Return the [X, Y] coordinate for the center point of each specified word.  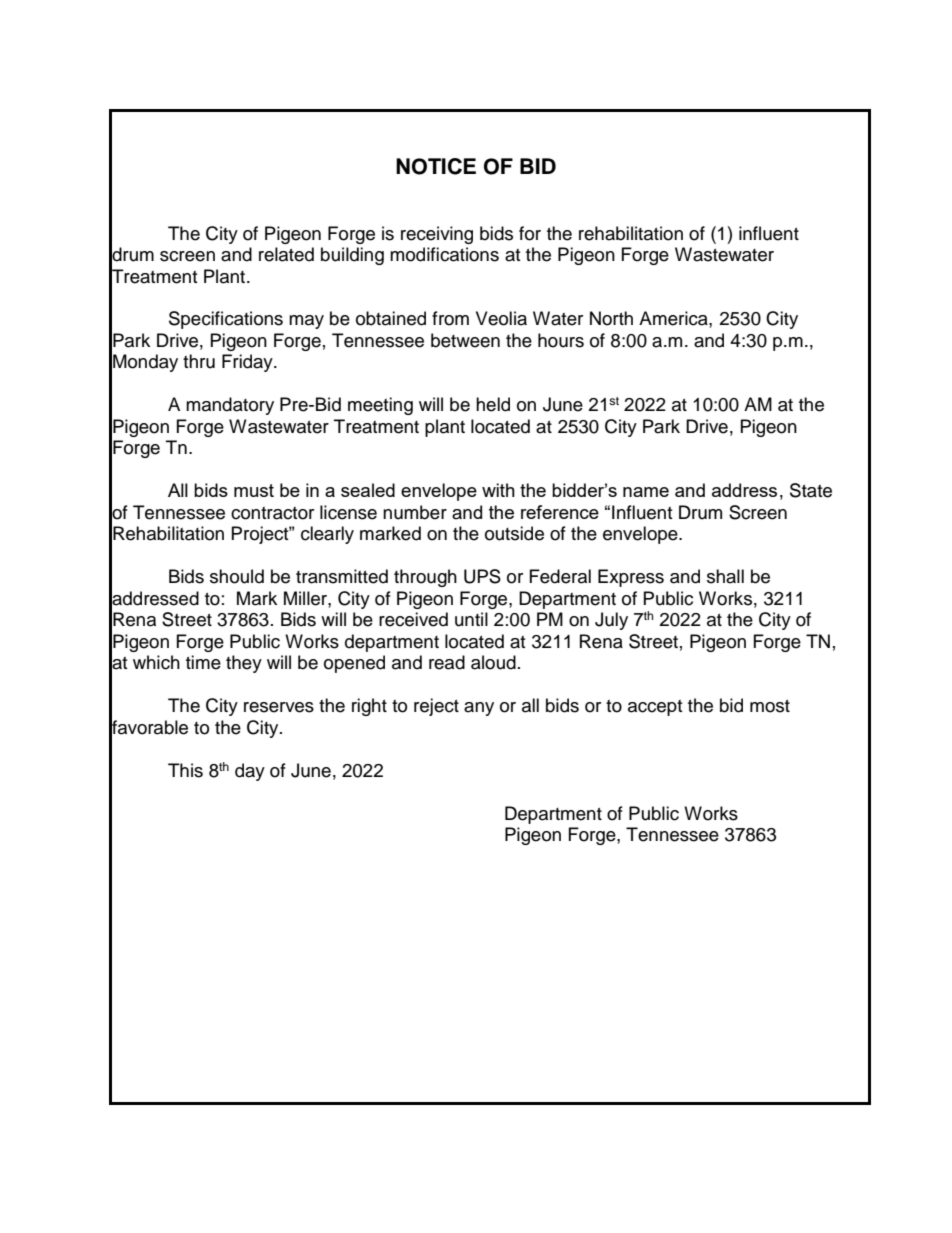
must [254, 490]
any [479, 709]
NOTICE [436, 166]
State [811, 490]
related [286, 254]
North [611, 318]
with [498, 490]
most [770, 706]
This [185, 770]
